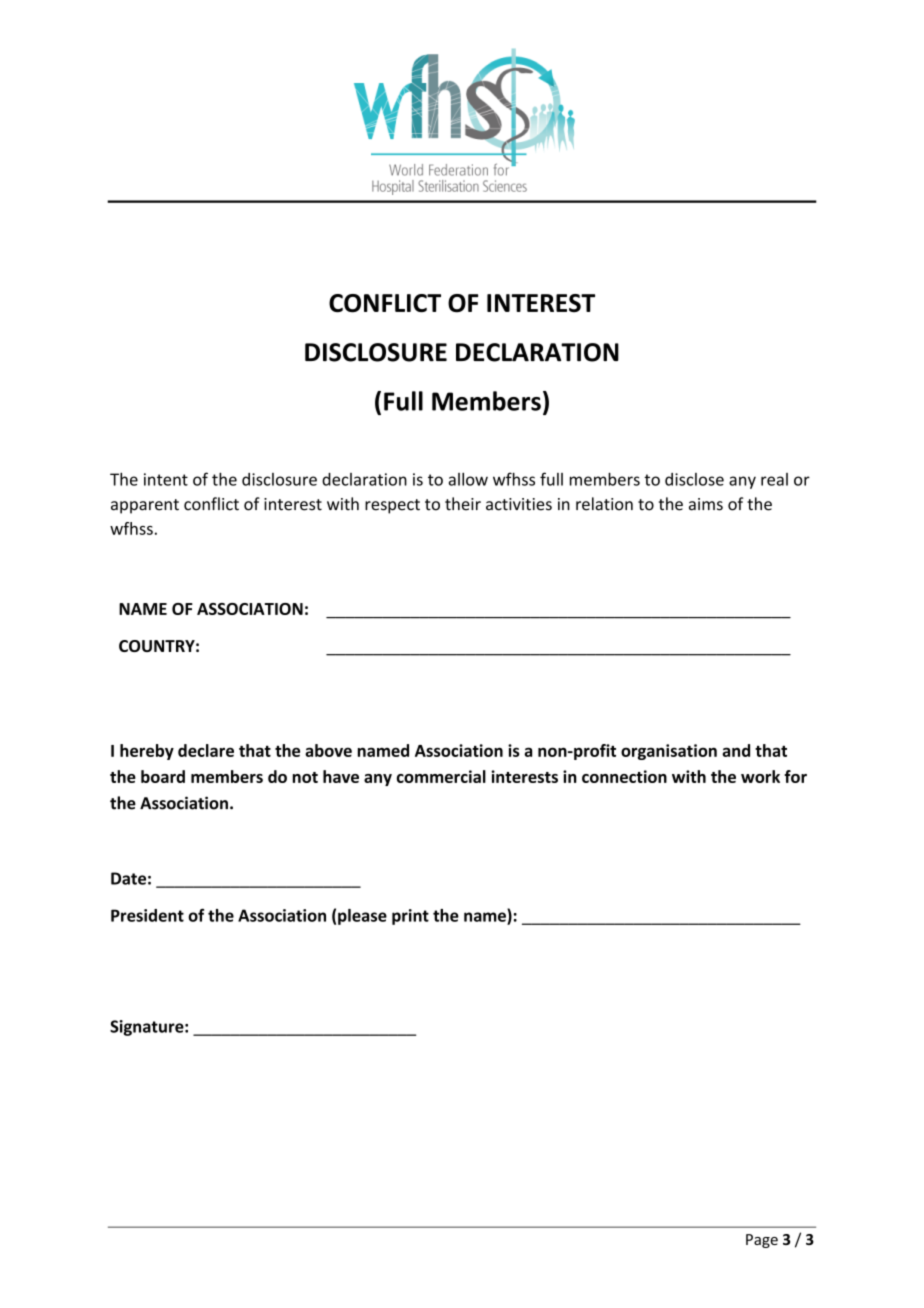  Describe the element at coordinates (441, 776) in the screenshot. I see `commercial` at that location.
